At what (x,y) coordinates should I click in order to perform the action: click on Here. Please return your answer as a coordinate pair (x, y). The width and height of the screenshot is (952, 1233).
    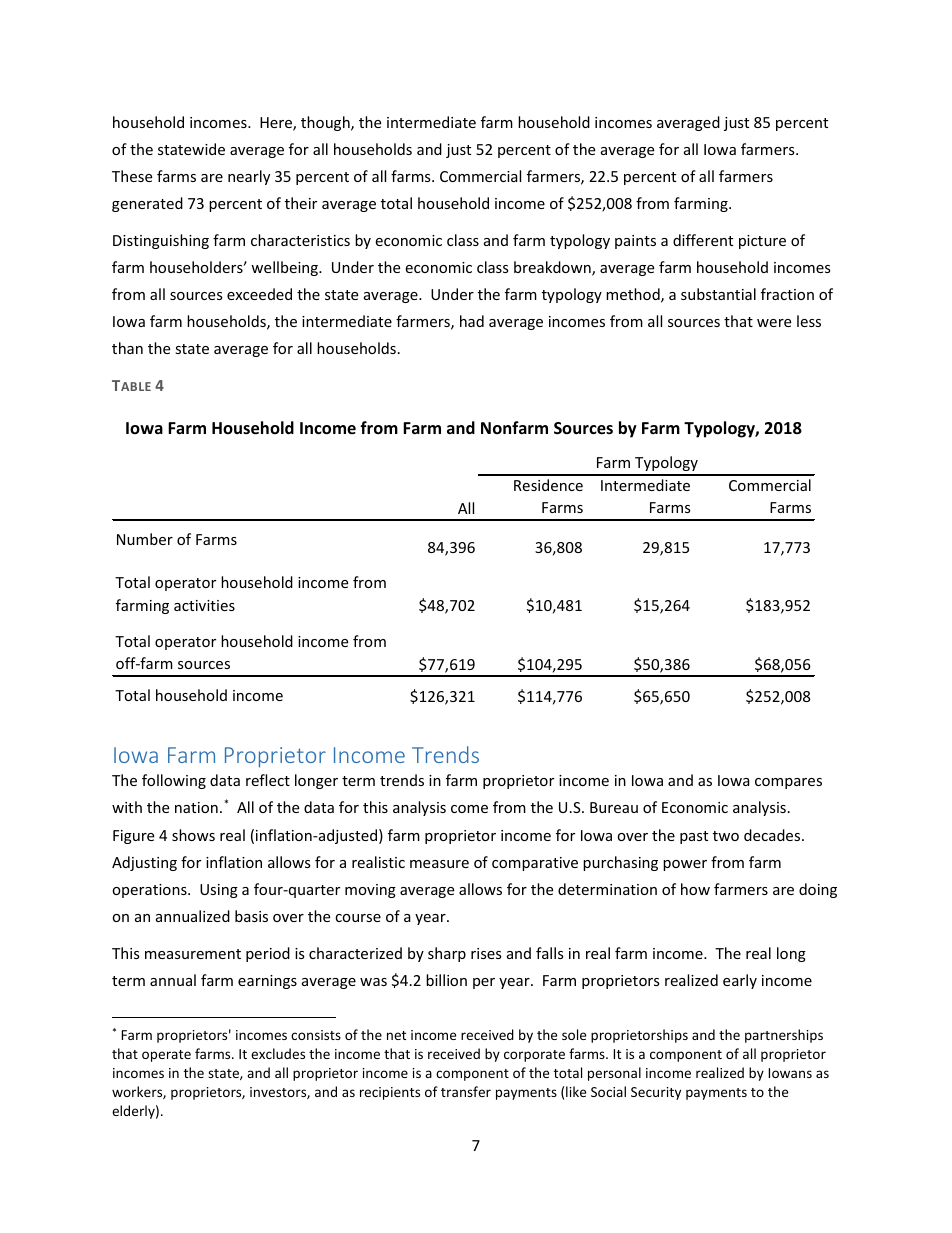
    Looking at the image, I should click on (277, 124).
